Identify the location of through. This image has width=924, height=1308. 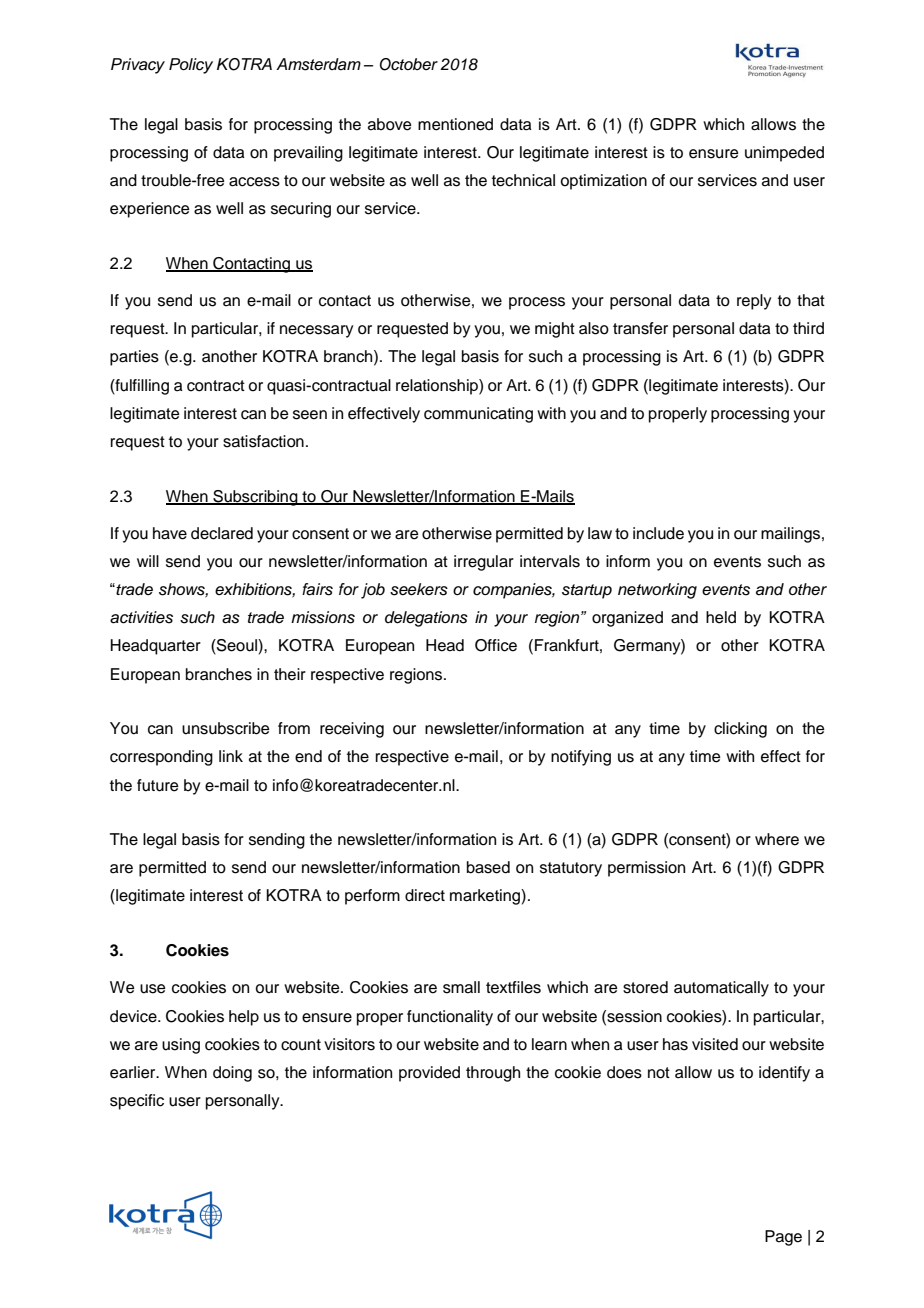
(493, 1074).
